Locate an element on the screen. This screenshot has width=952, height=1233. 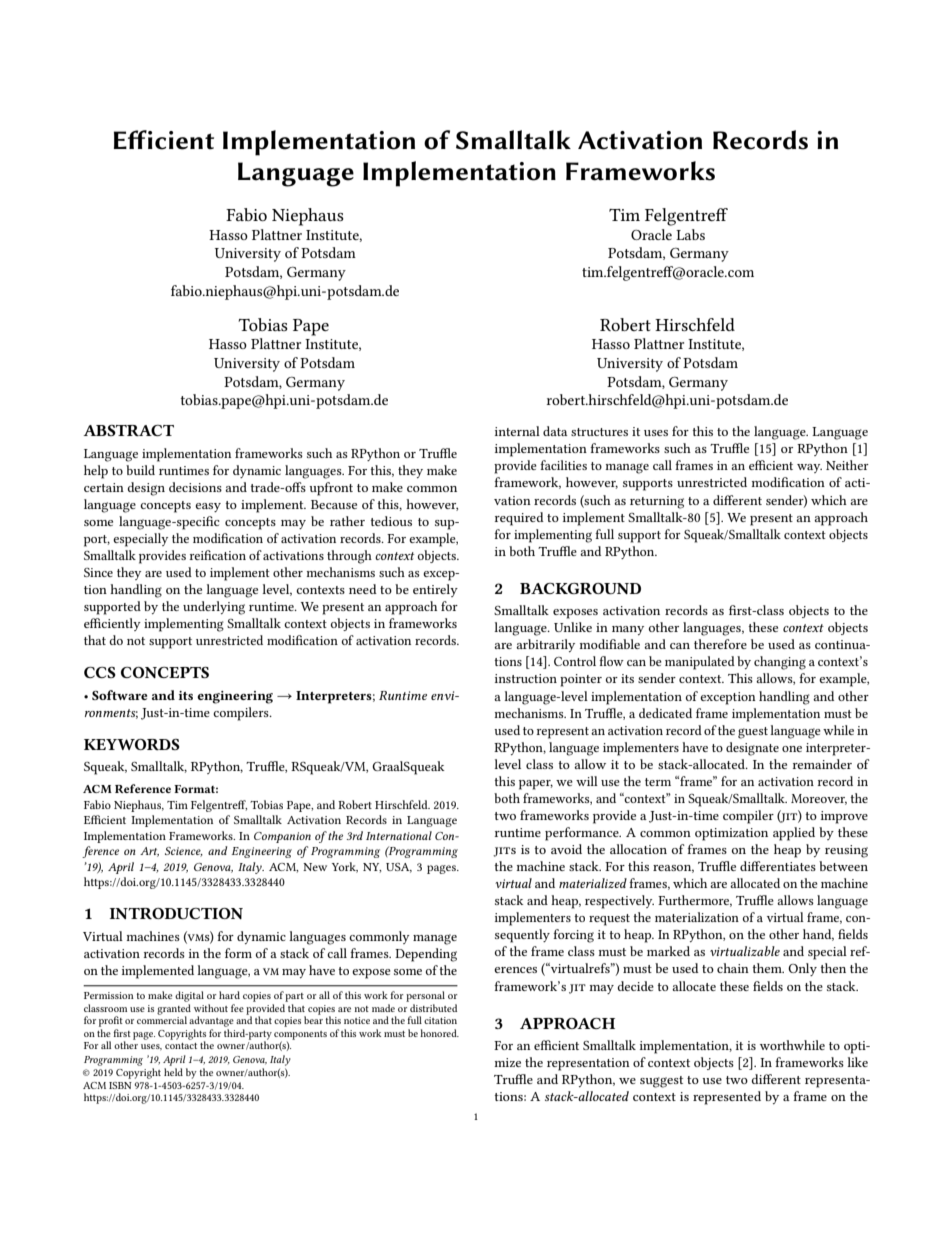
Science is located at coordinates (184, 852).
